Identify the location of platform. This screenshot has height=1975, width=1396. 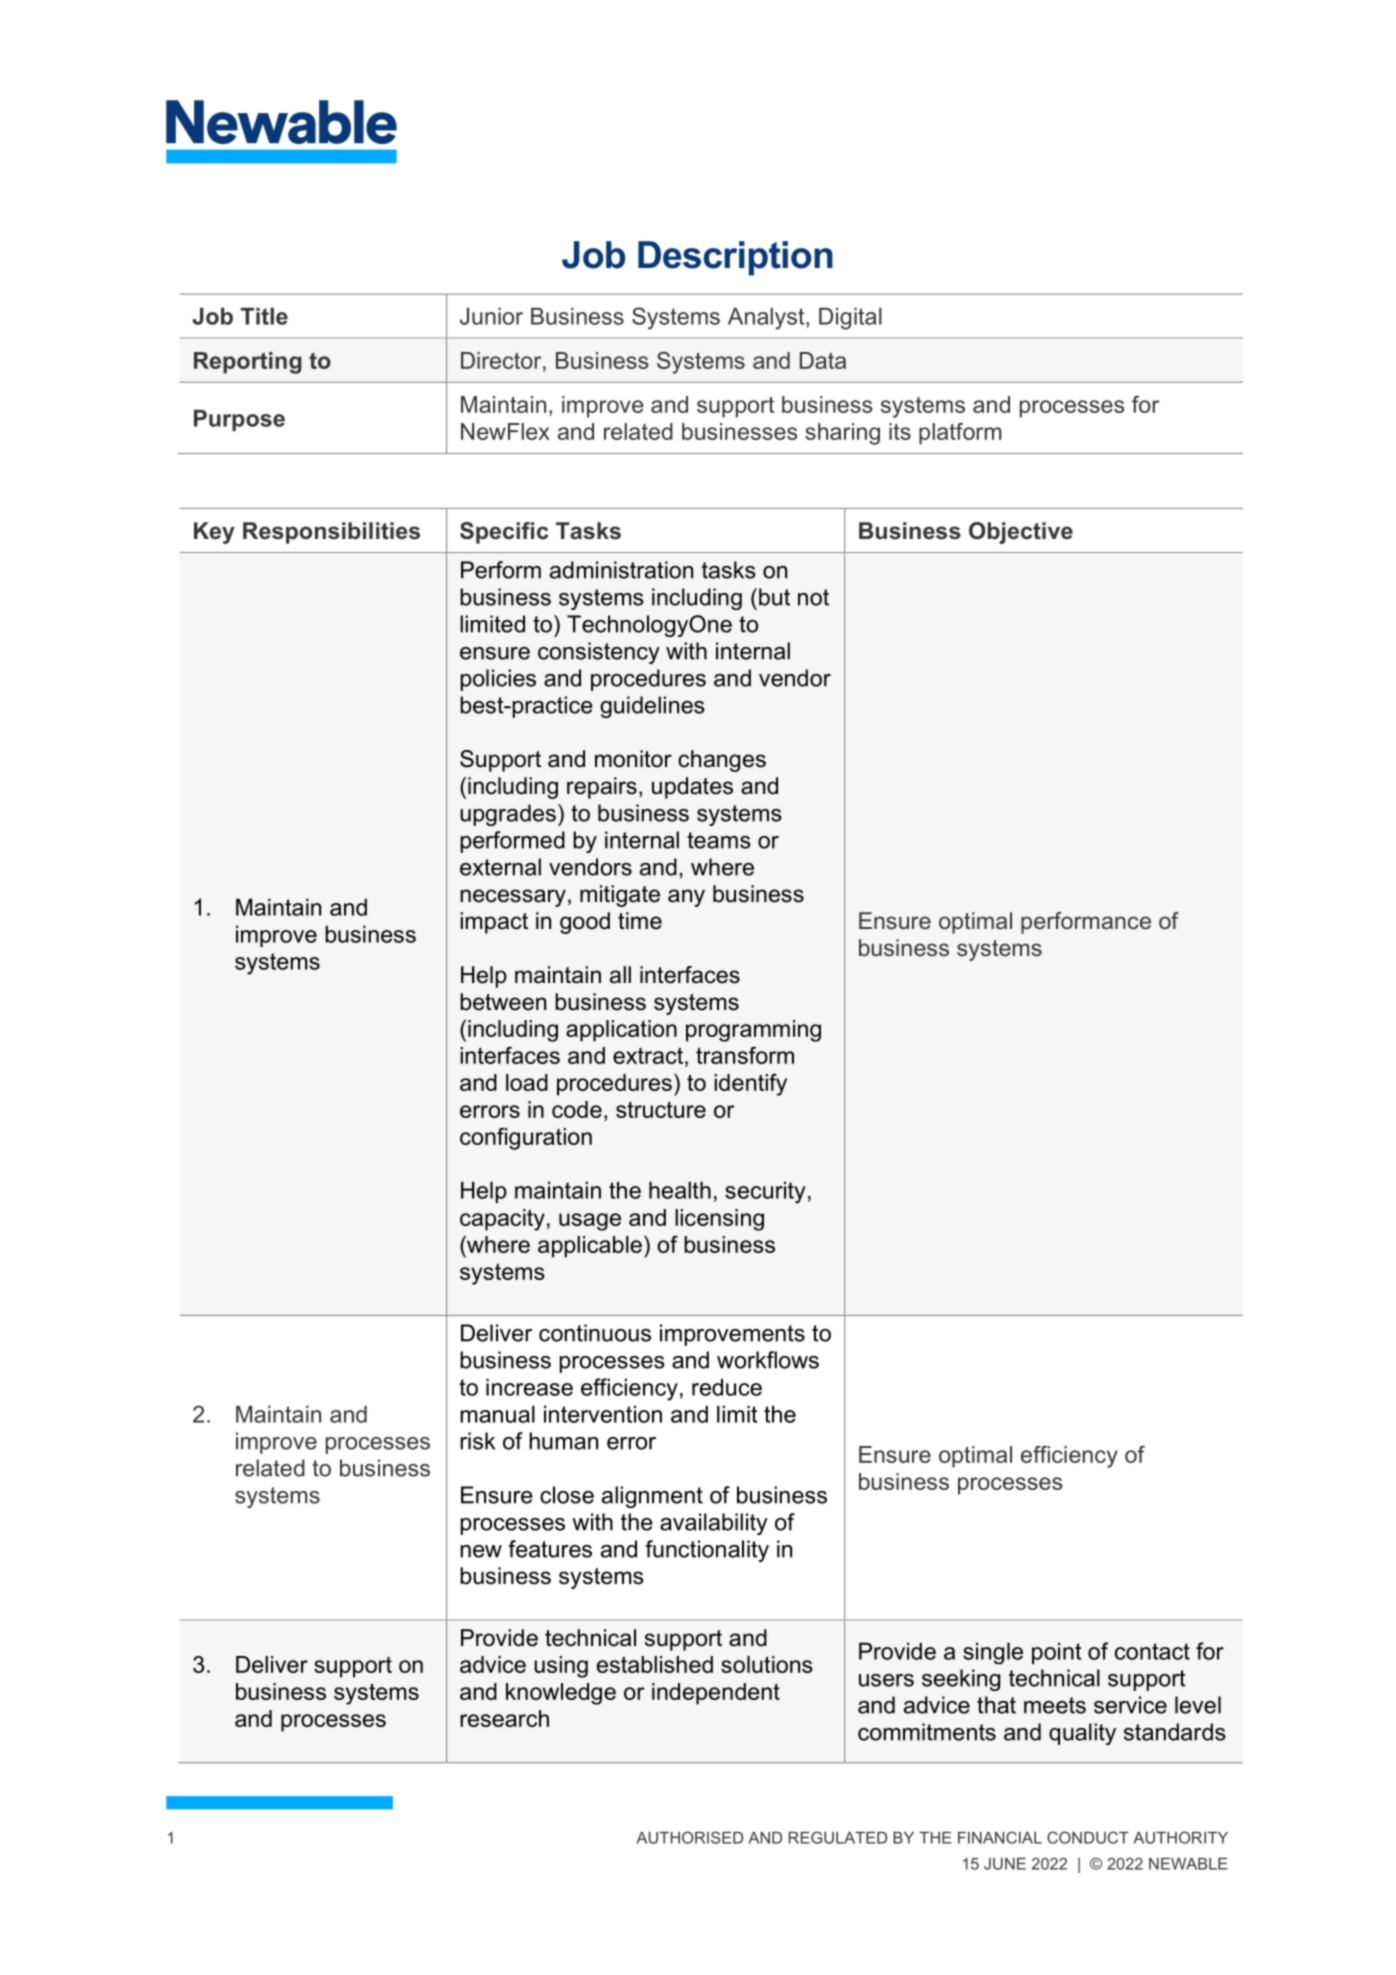
(960, 434).
